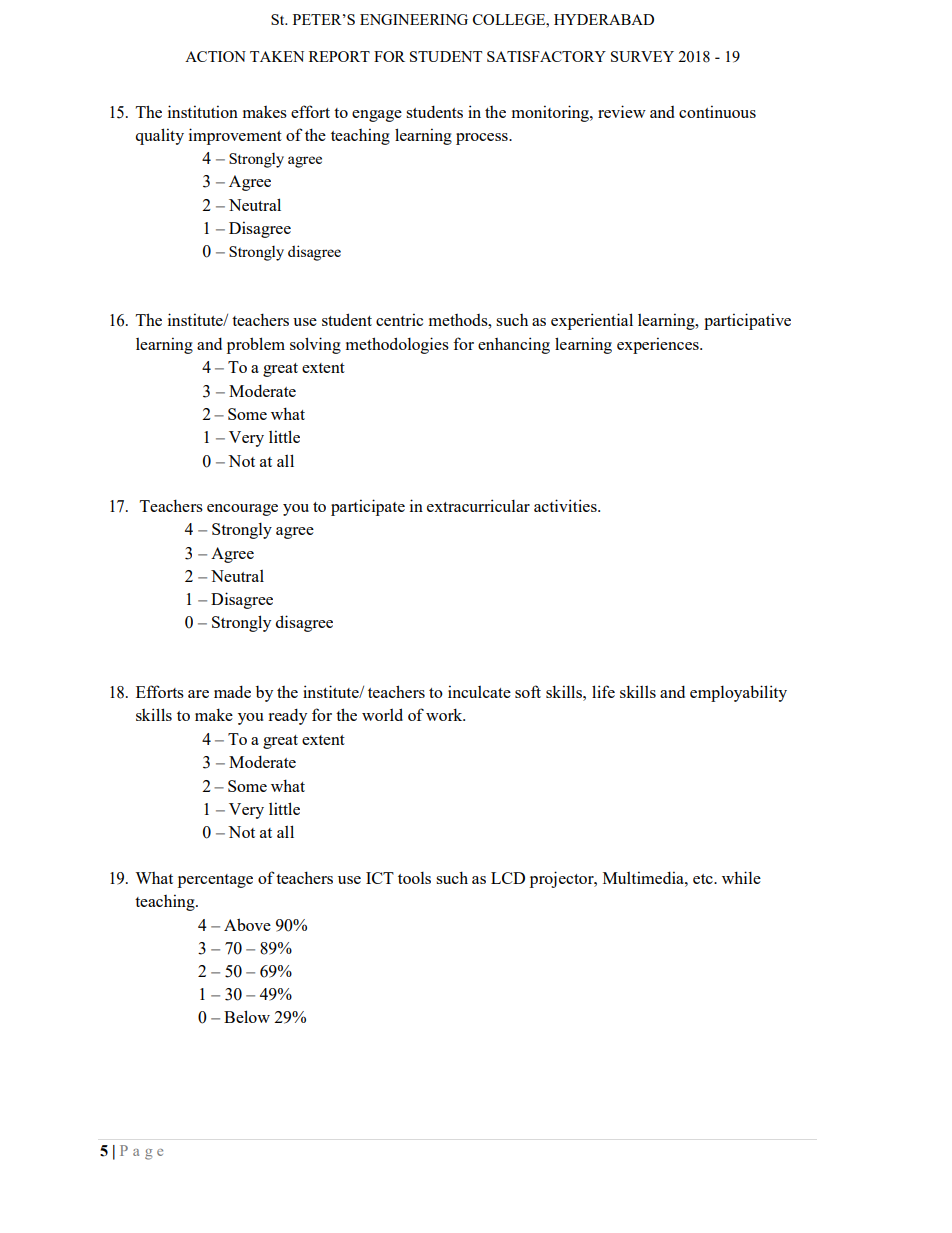 The height and width of the image is (1233, 952). What do you see at coordinates (414, 878) in the image?
I see `tools` at bounding box center [414, 878].
